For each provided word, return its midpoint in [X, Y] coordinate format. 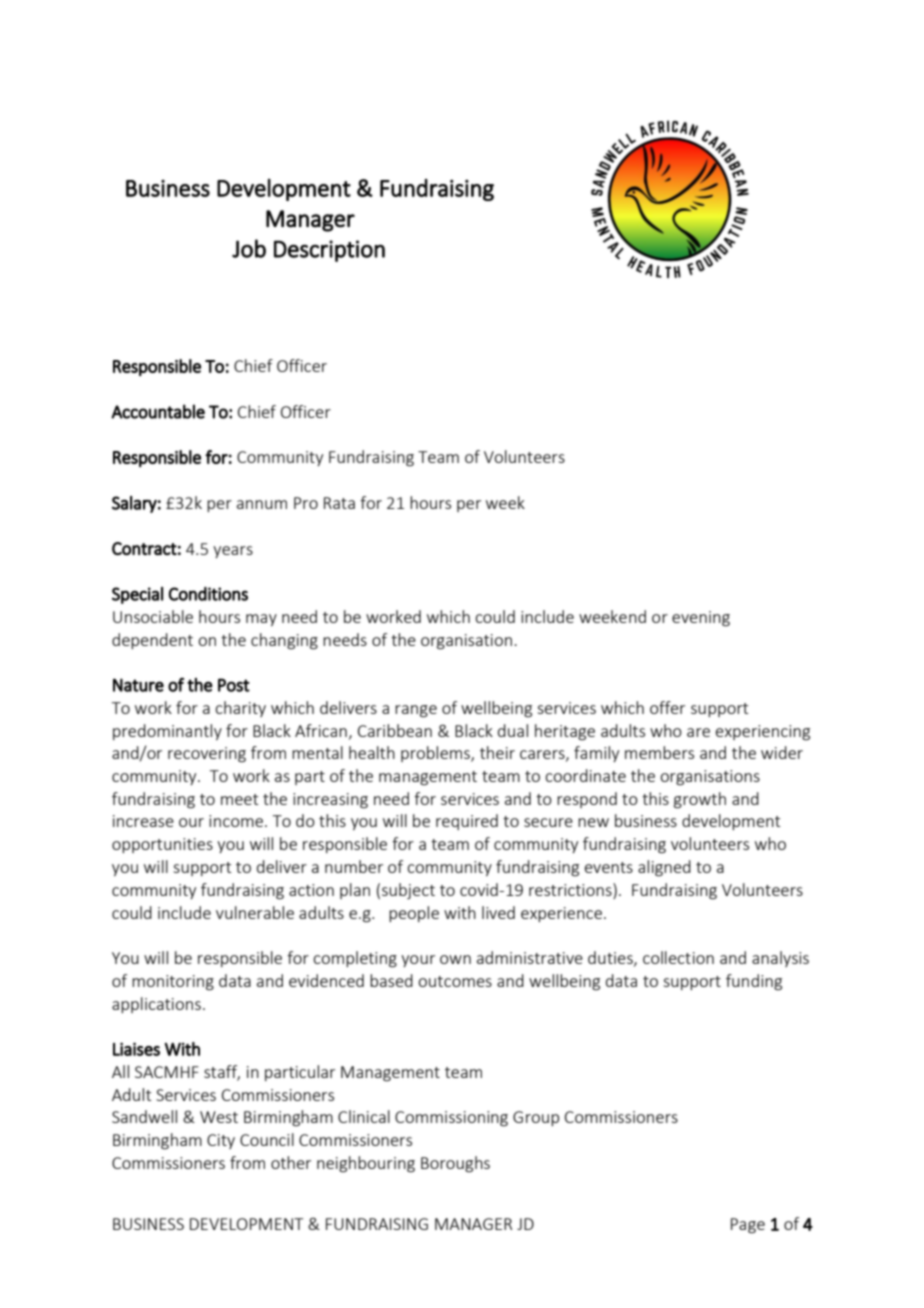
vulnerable [255, 912]
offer [667, 707]
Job [249, 248]
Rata [339, 503]
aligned [664, 868]
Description [329, 251]
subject [408, 891]
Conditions [208, 594]
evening [701, 619]
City [221, 1141]
